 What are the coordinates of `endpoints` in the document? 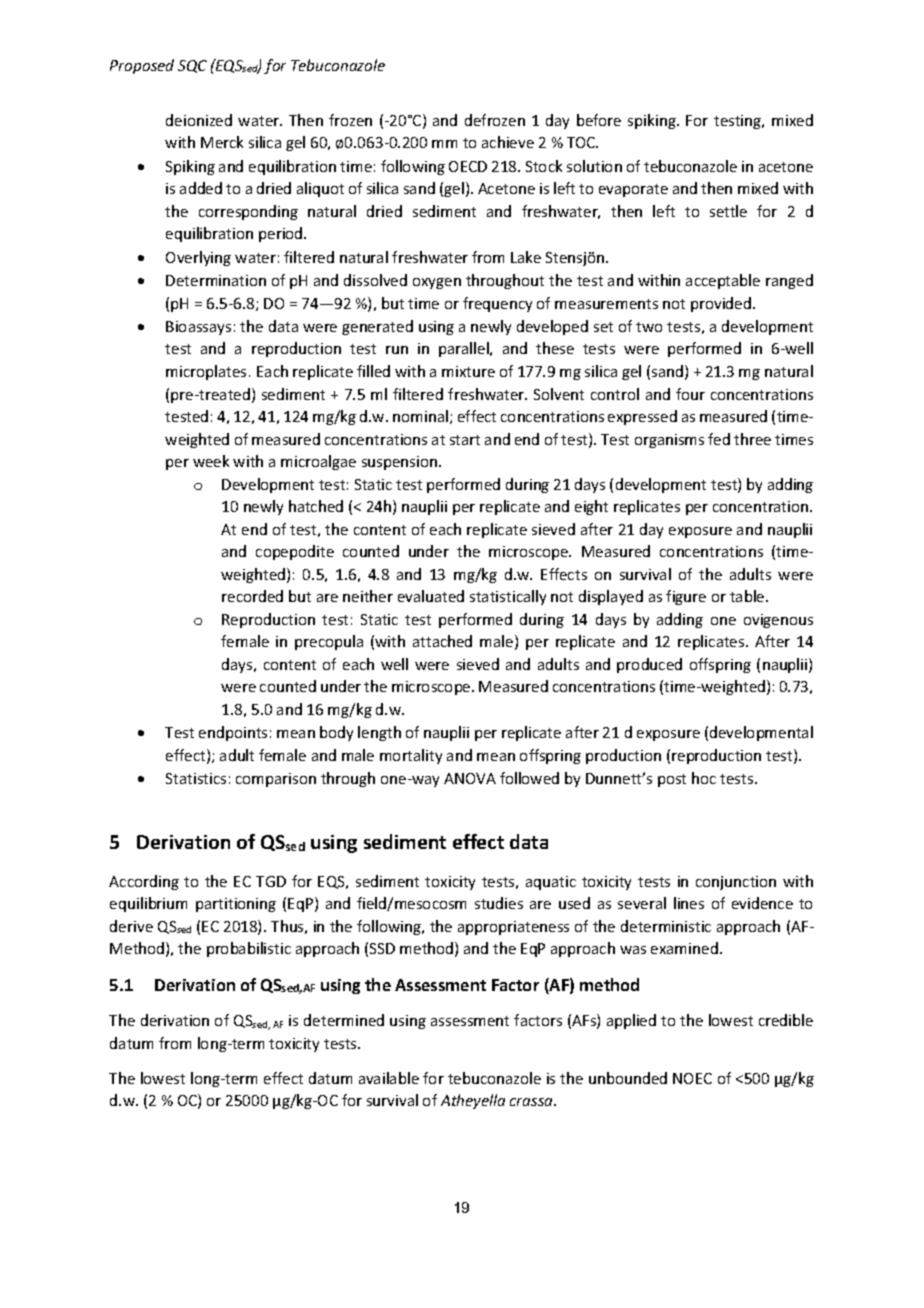 It's located at (233, 733).
